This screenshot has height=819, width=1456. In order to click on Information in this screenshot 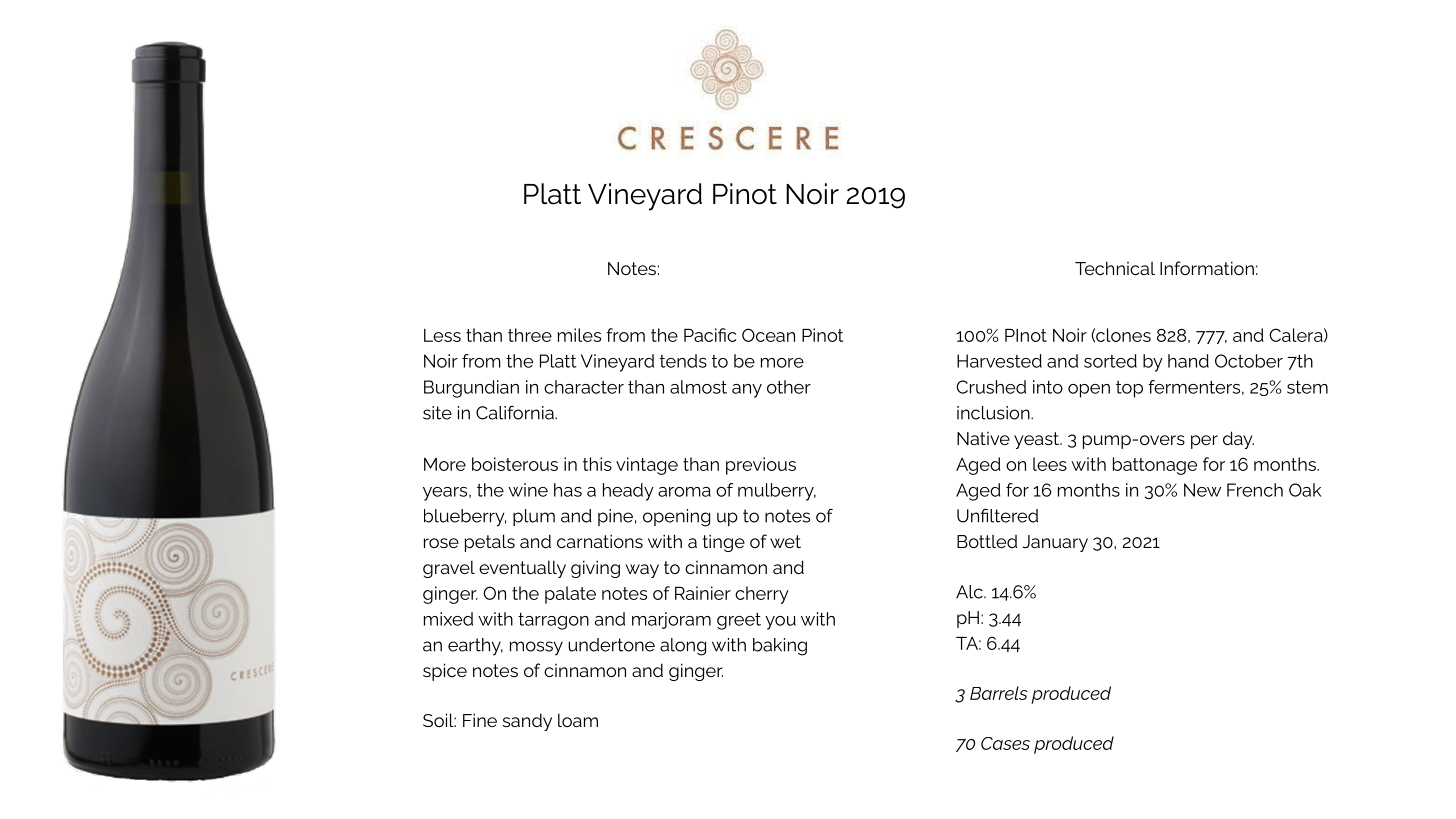, I will do `click(1207, 268)`.
